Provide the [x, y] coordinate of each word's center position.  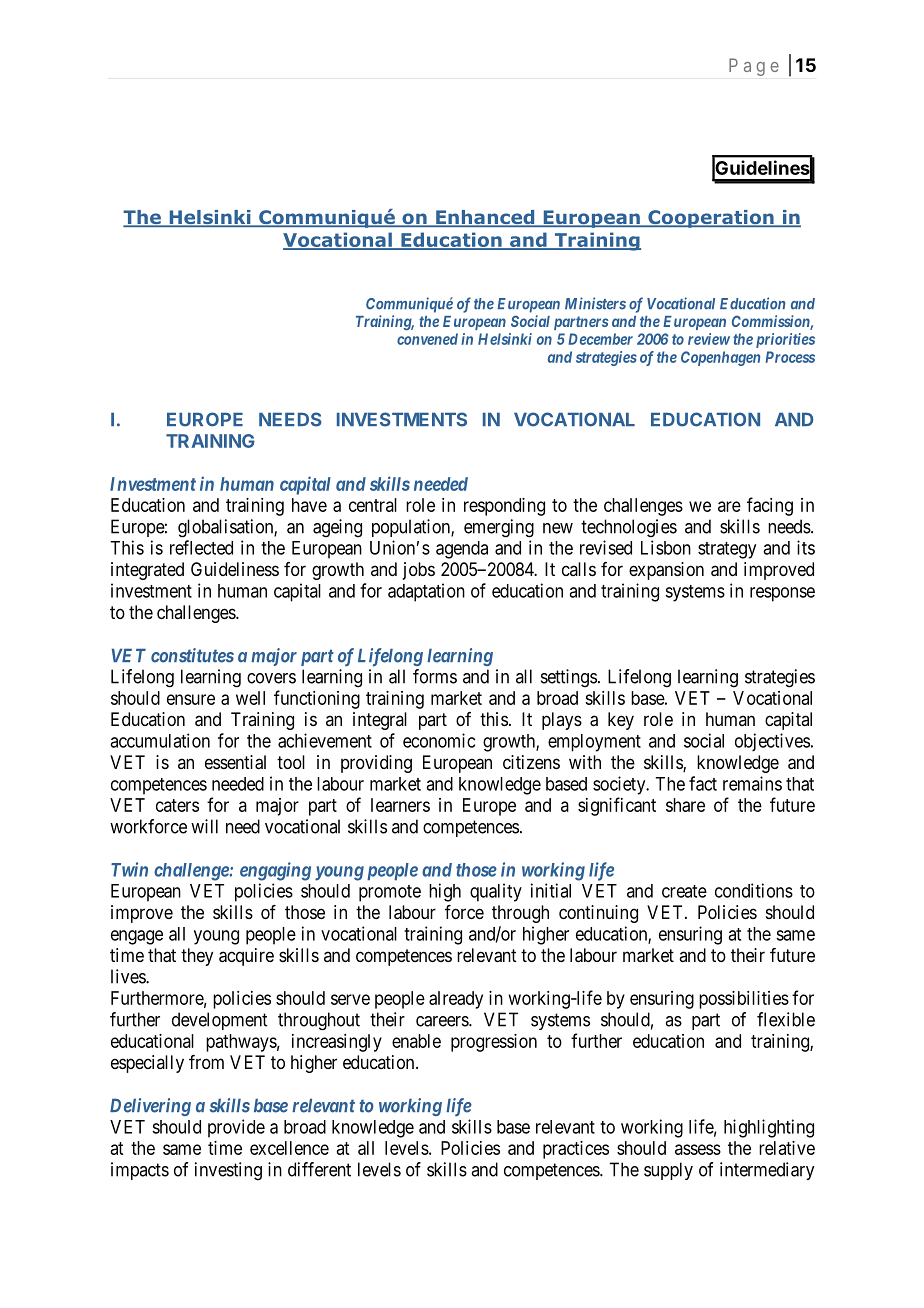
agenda [462, 550]
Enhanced [485, 218]
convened [427, 339]
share [685, 805]
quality [496, 892]
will [204, 826]
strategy [727, 550]
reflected [201, 547]
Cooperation [711, 219]
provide [236, 1128]
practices [576, 1150]
